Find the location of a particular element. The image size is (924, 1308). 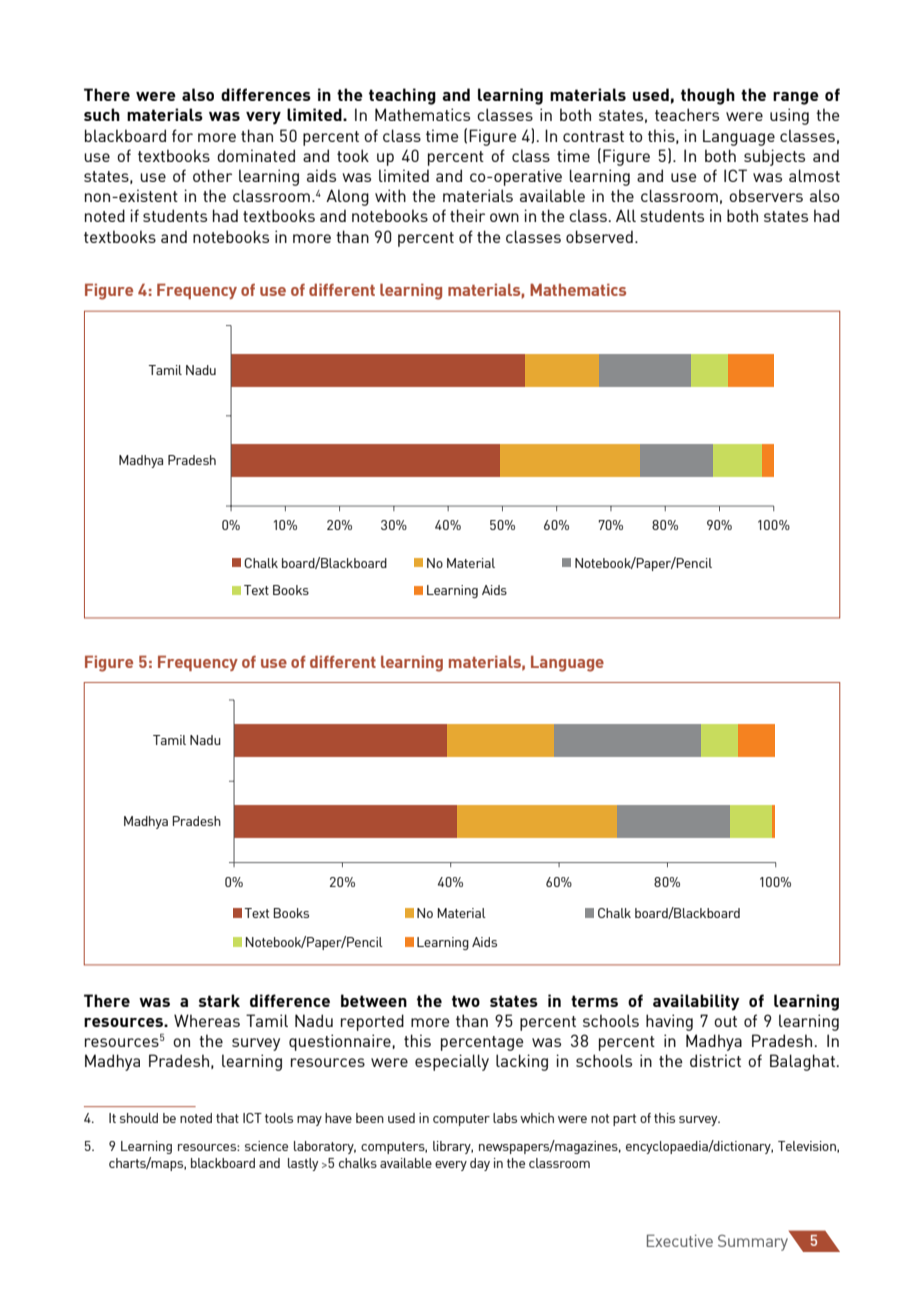

Summary is located at coordinates (753, 1243).
